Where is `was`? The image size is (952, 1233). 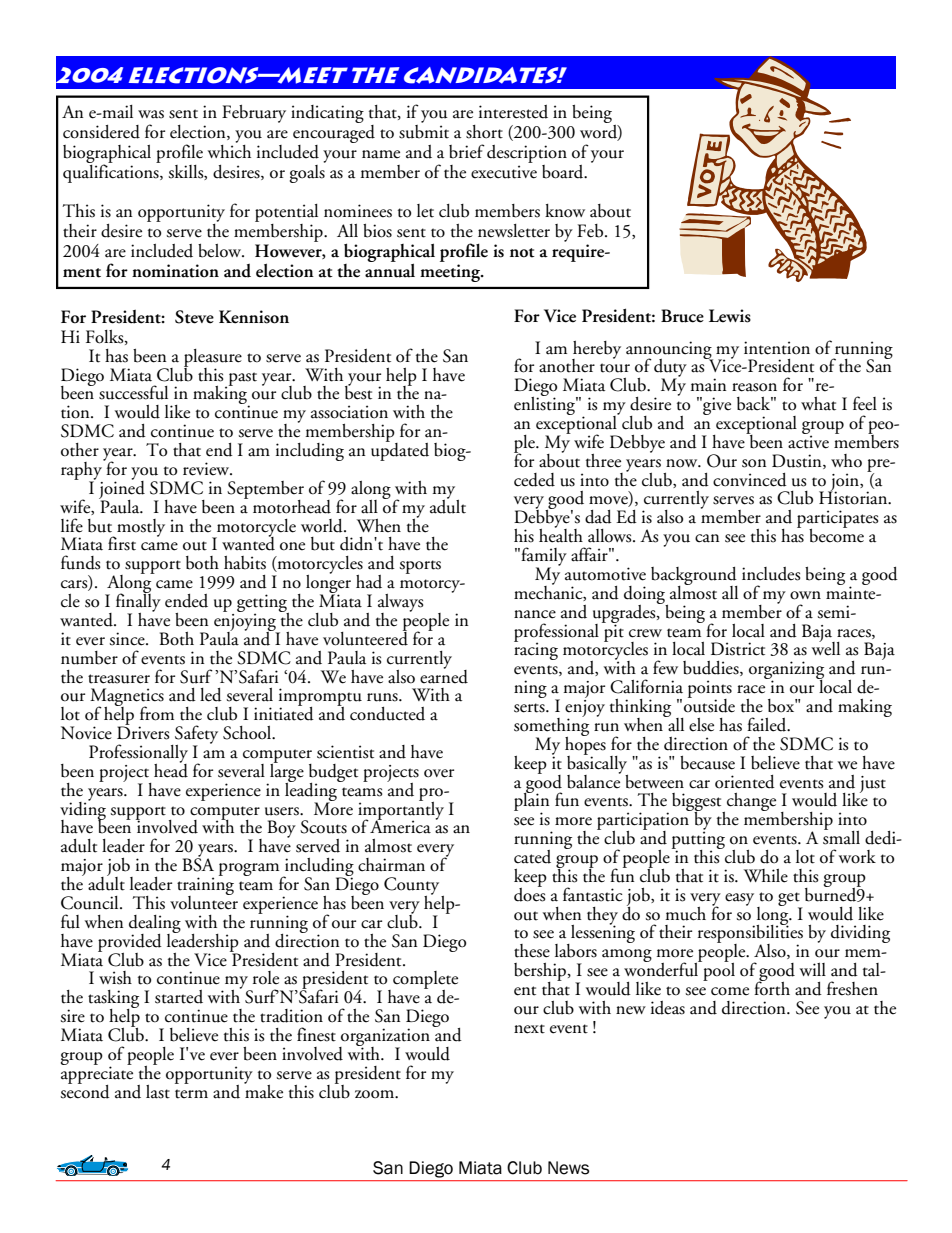
was is located at coordinates (151, 114).
